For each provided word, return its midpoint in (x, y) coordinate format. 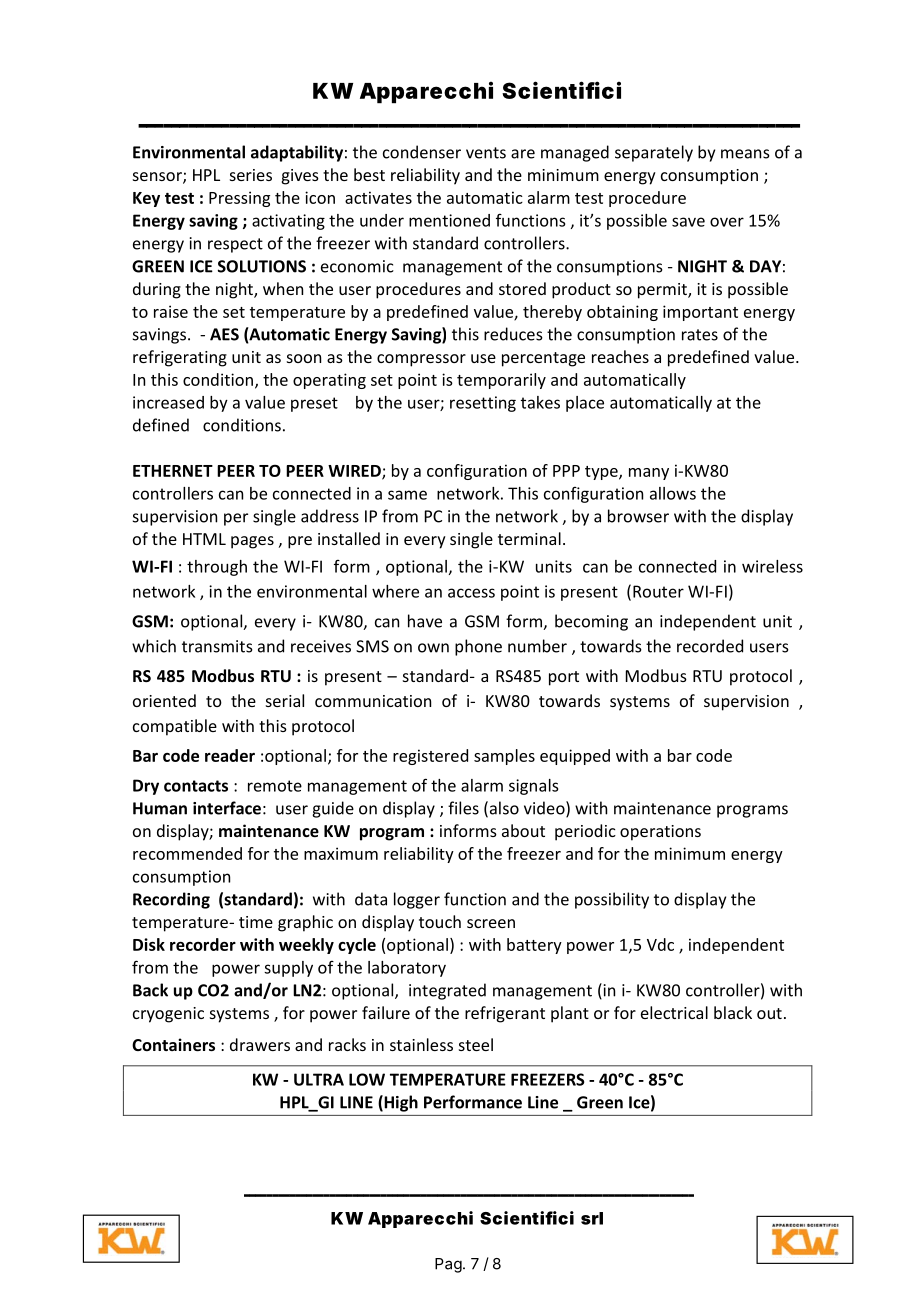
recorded (710, 646)
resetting (483, 404)
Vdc (660, 944)
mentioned (449, 220)
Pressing (239, 199)
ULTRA (319, 1079)
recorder (203, 944)
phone (478, 647)
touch (440, 921)
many (649, 474)
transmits (217, 646)
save (688, 222)
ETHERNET (173, 471)
